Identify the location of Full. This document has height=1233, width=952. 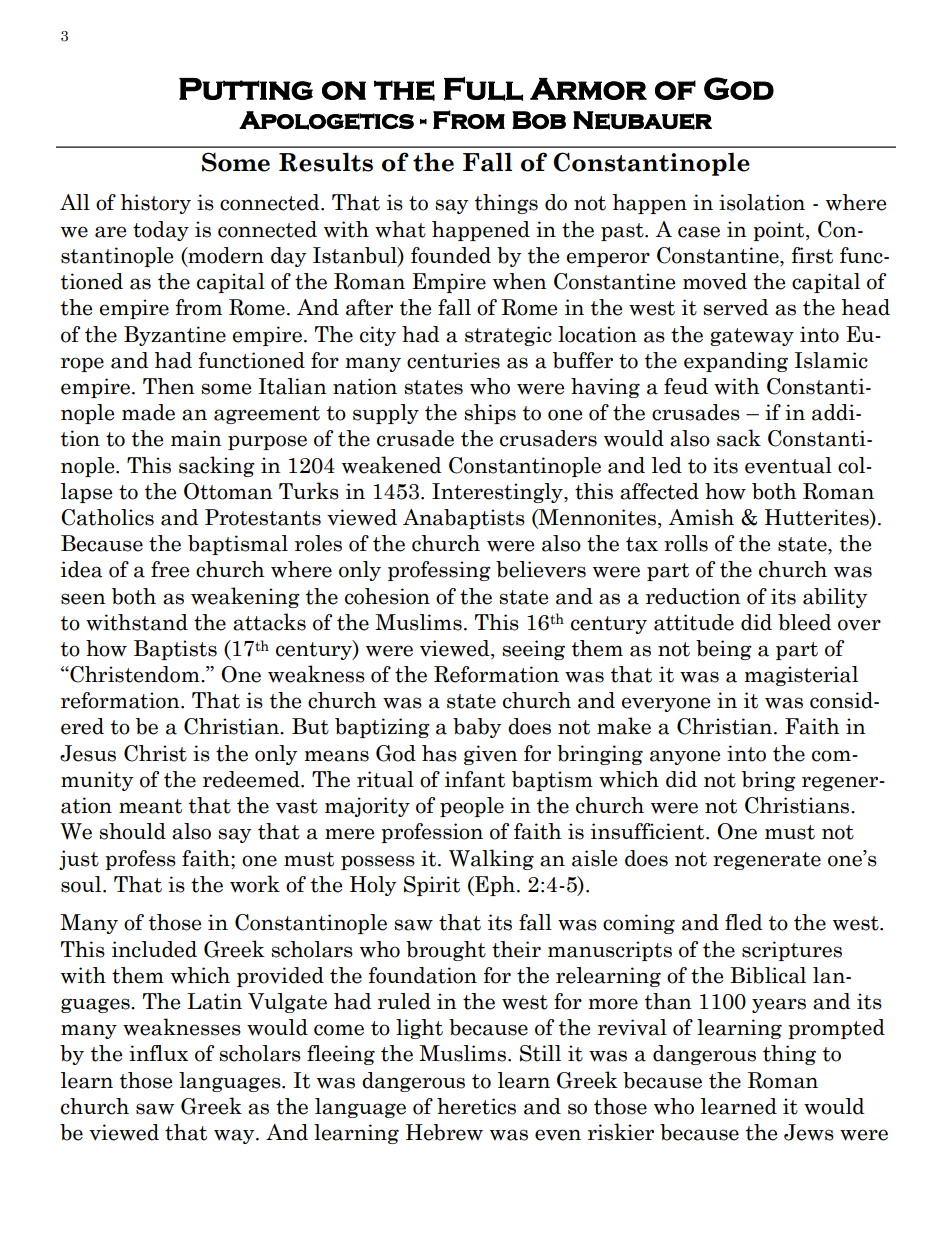
(483, 89).
